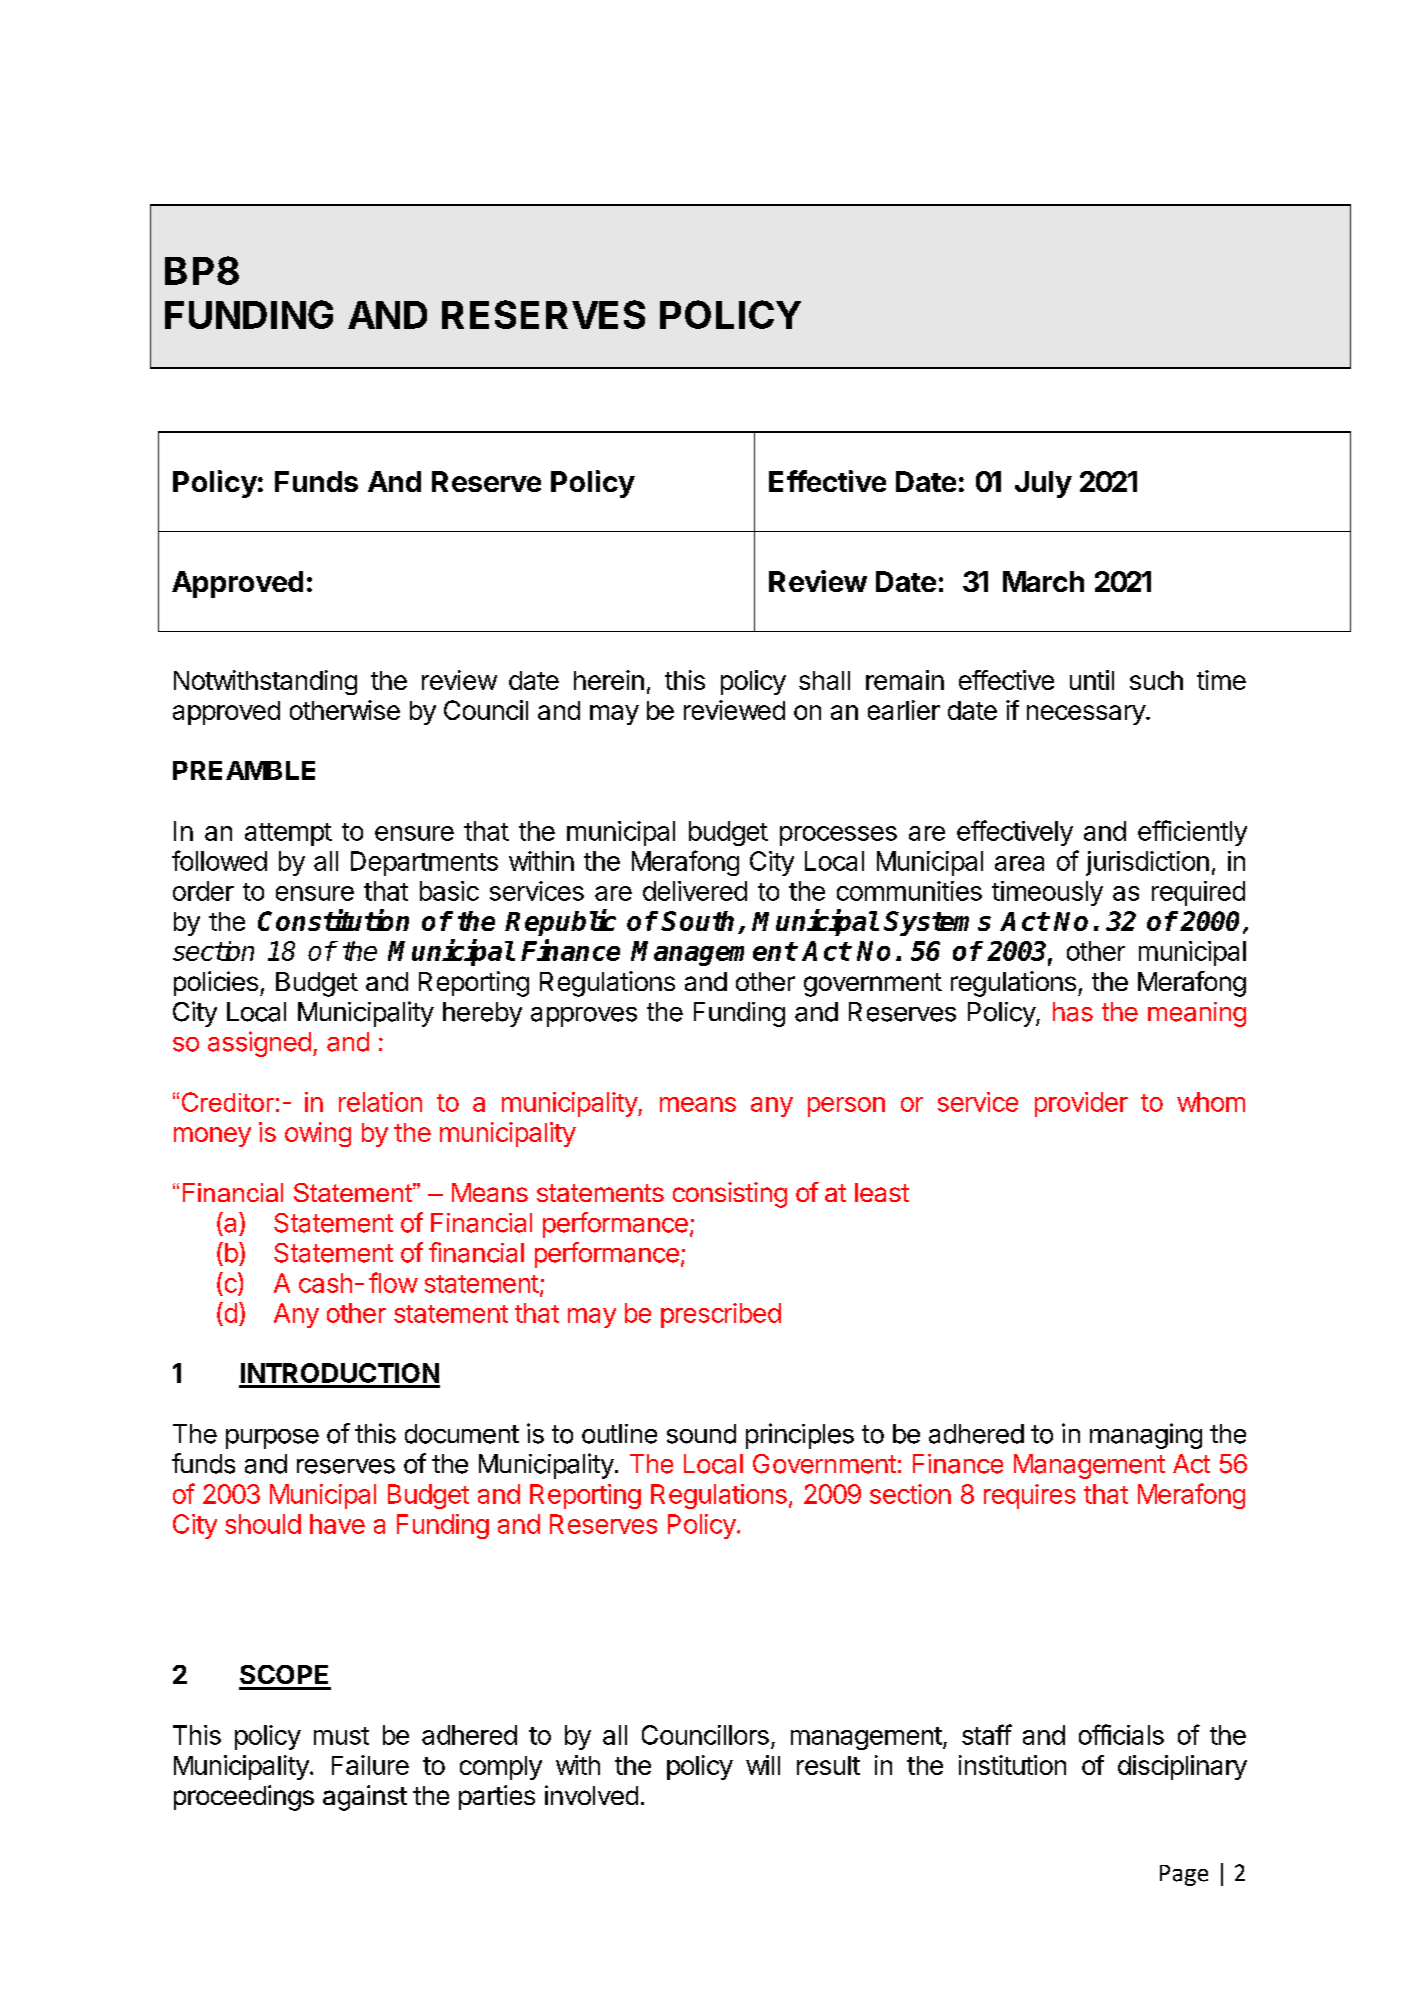 This page has height=2006, width=1418. Describe the element at coordinates (337, 1524) in the page. I see `have` at that location.
